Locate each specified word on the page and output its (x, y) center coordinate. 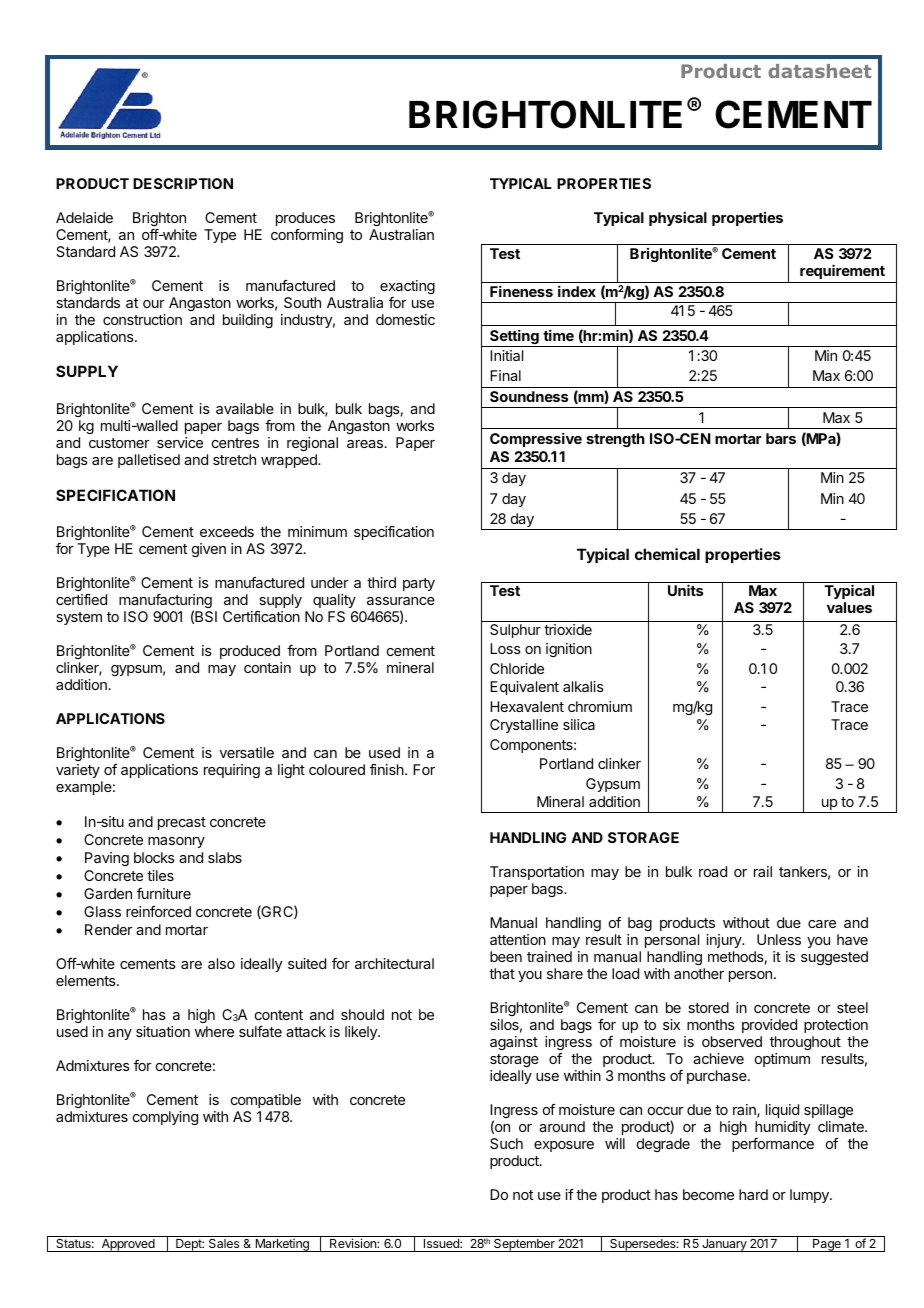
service (180, 442)
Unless (779, 939)
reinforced (158, 911)
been (506, 956)
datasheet (819, 71)
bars (781, 438)
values (849, 607)
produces (305, 219)
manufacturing (165, 602)
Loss (505, 648)
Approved (128, 1245)
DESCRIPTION (183, 183)
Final (505, 375)
